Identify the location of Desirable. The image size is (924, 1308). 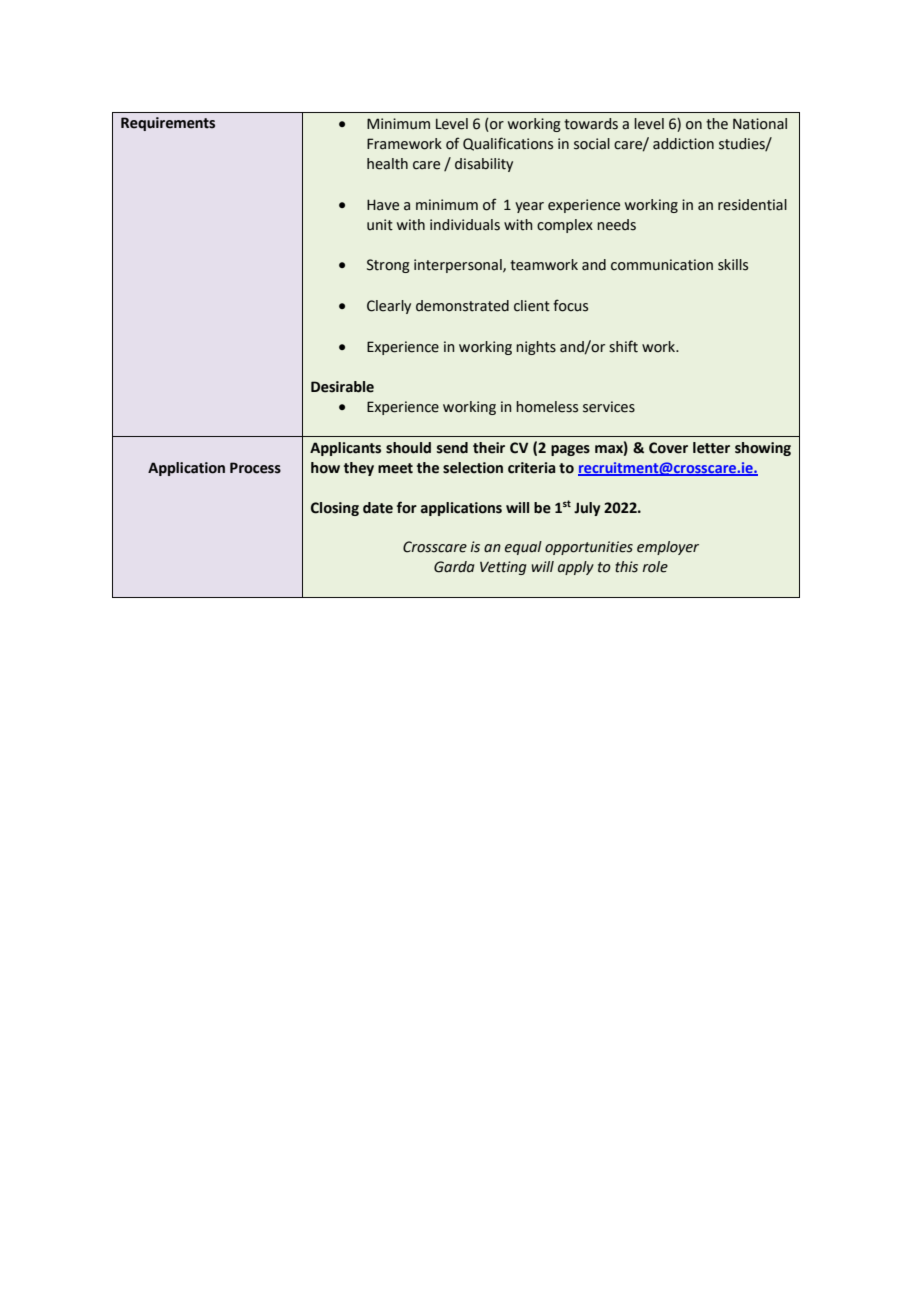
(342, 387).
